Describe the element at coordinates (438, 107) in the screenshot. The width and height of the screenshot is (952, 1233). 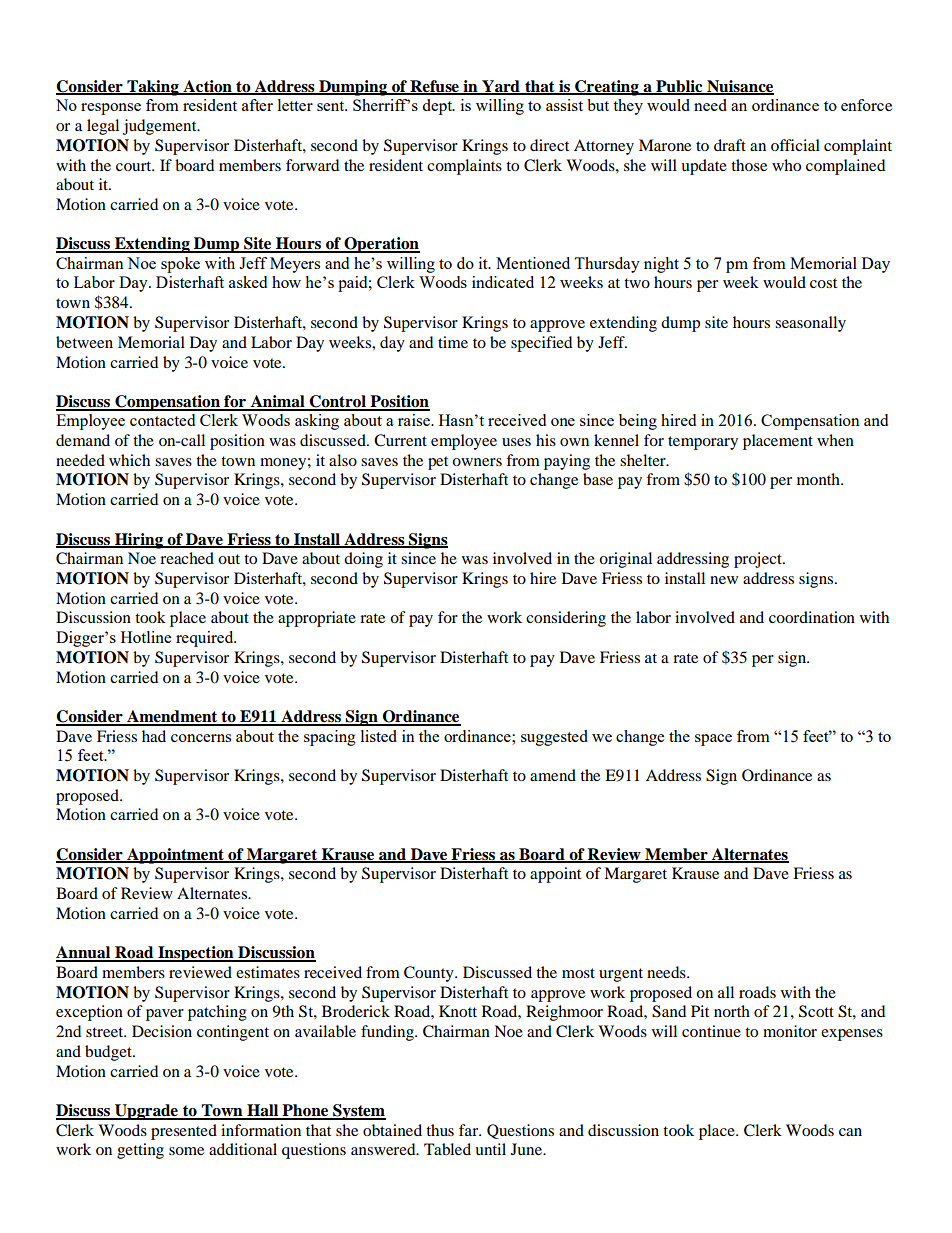
I see `dept` at that location.
